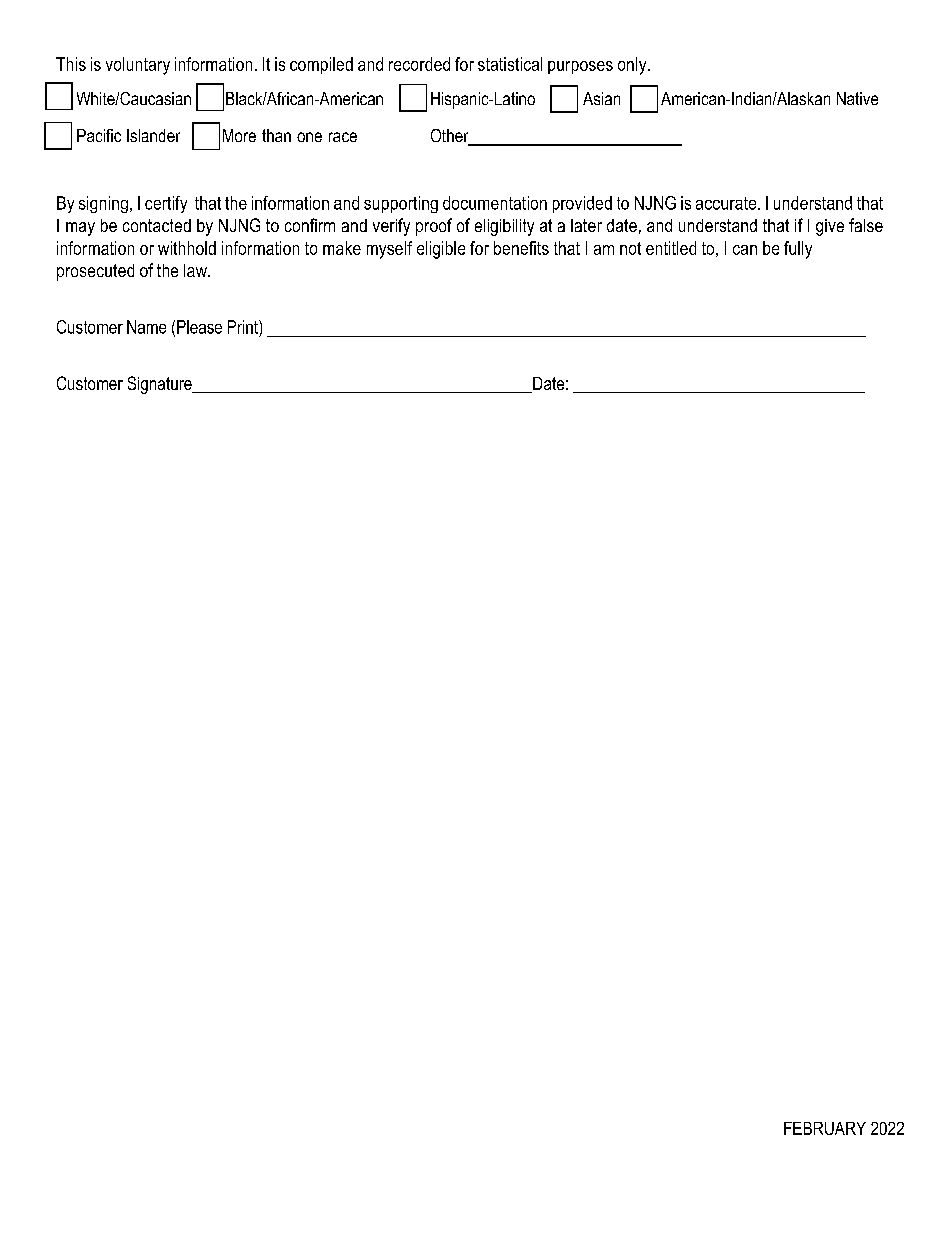 Image resolution: width=952 pixels, height=1233 pixels. What do you see at coordinates (510, 64) in the document?
I see `statistical` at bounding box center [510, 64].
